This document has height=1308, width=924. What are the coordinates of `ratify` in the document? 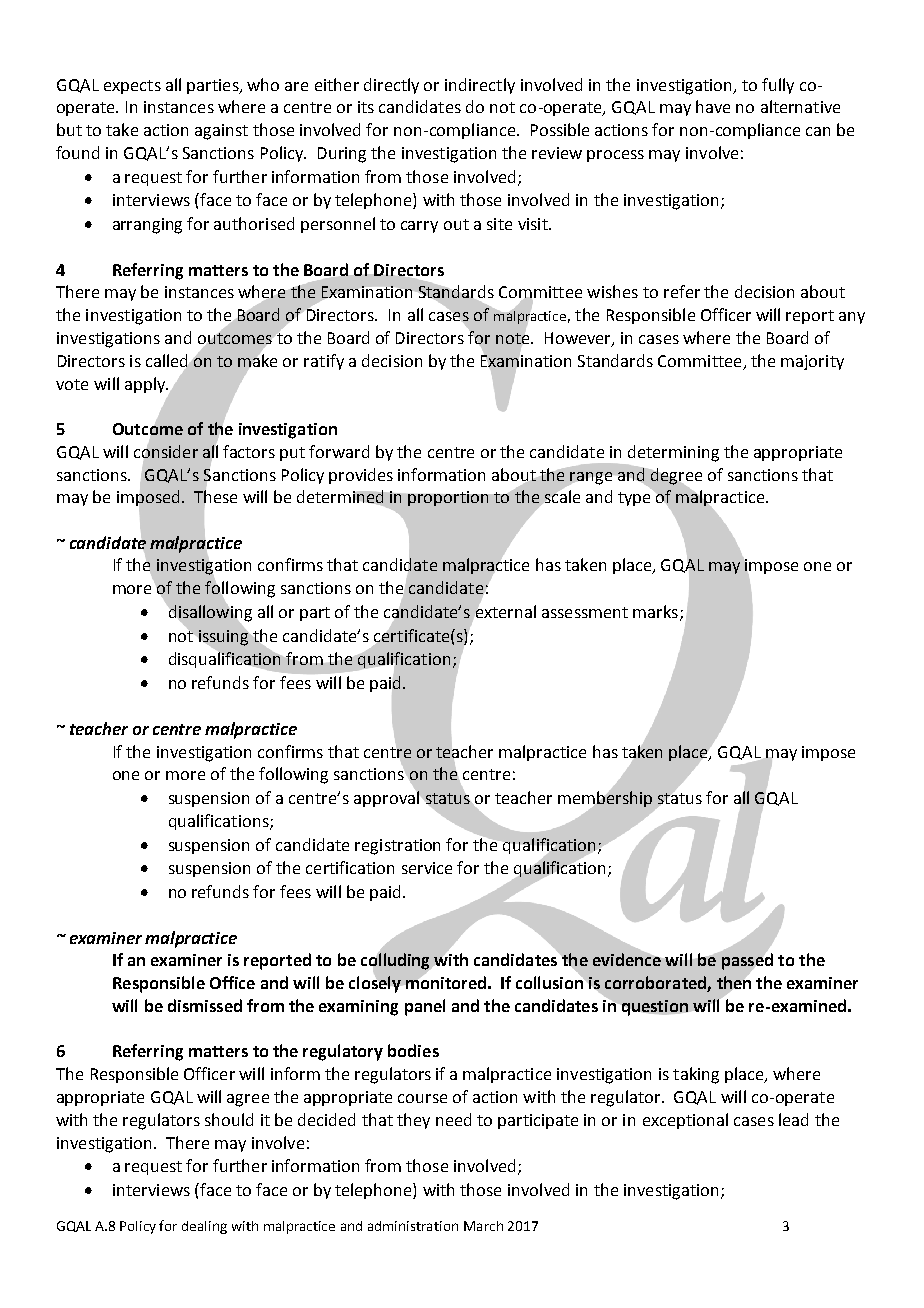 It's located at (324, 362).
